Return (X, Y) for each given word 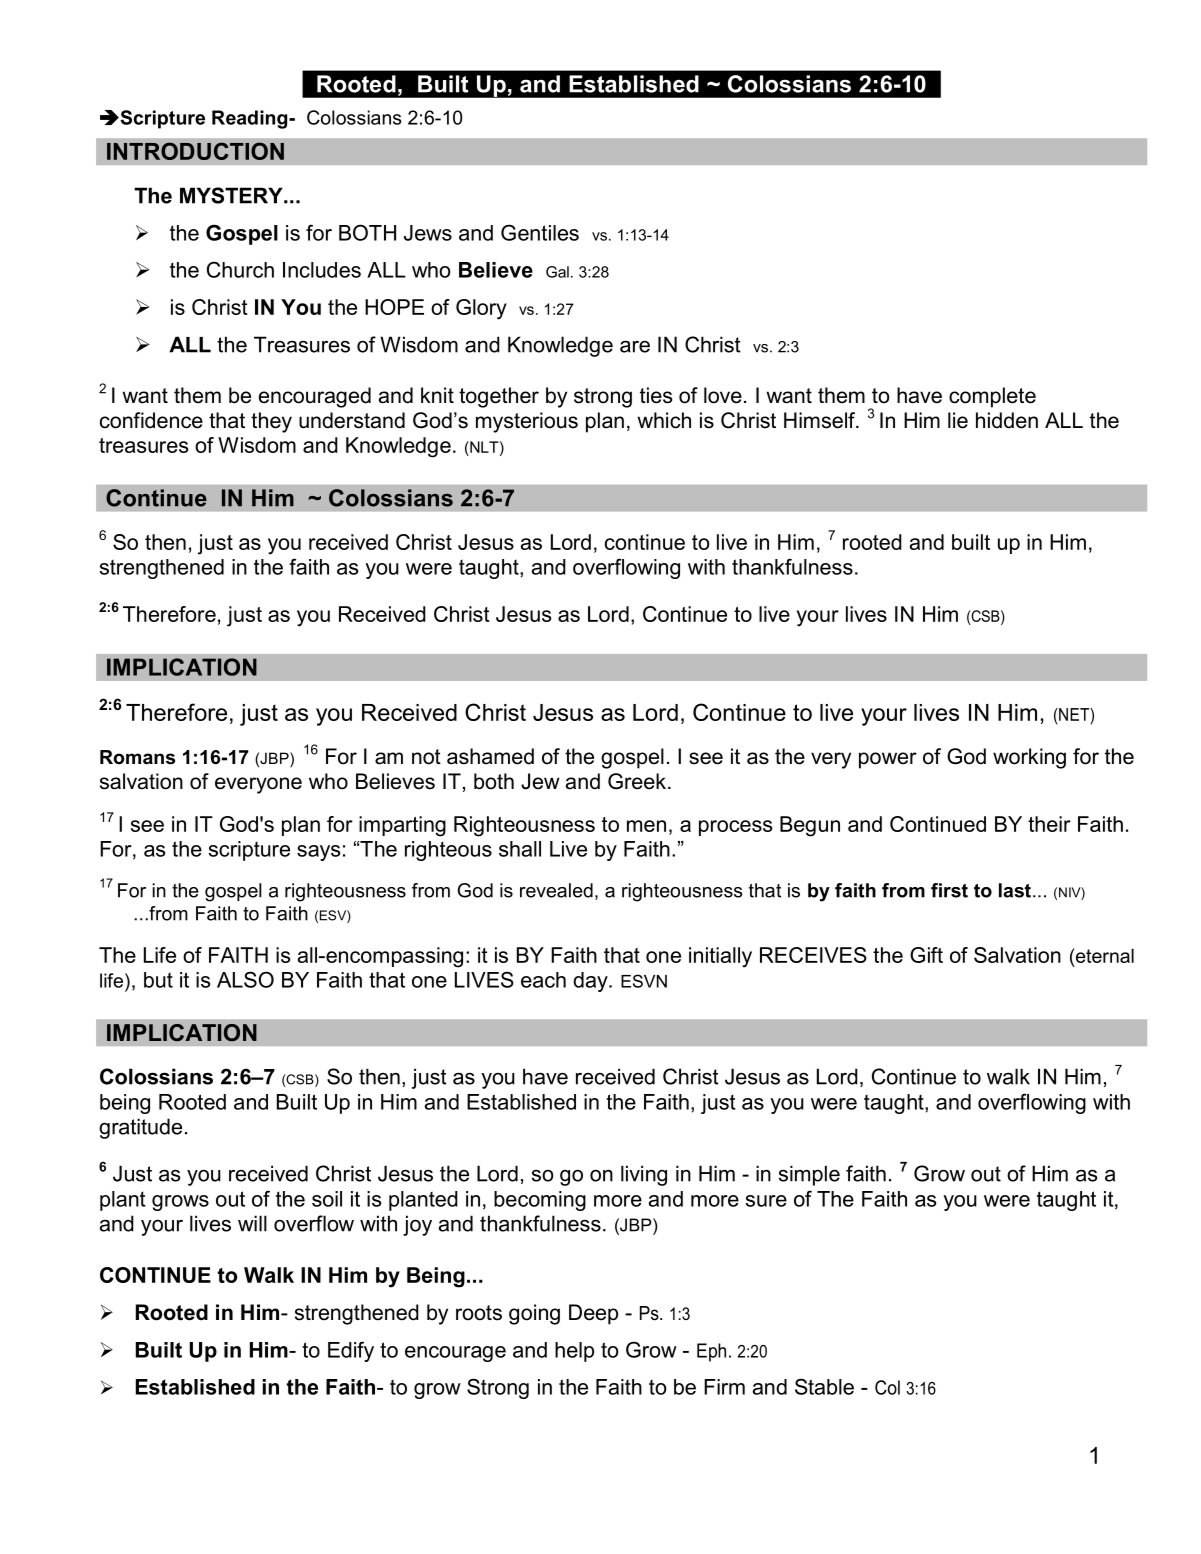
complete (992, 397)
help (574, 1352)
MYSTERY (232, 195)
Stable (824, 1386)
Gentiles (540, 232)
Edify (351, 1351)
